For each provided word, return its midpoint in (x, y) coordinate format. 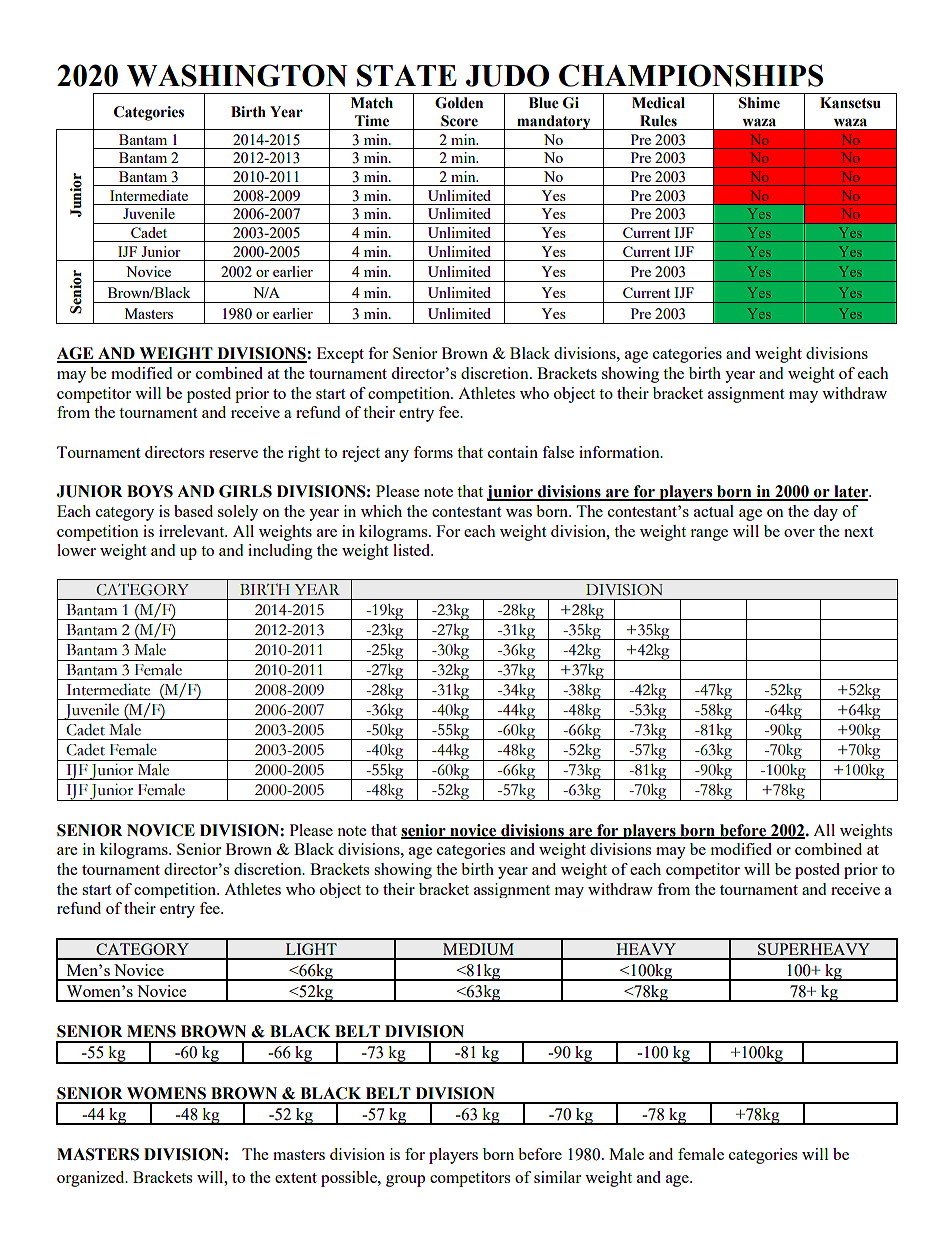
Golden (459, 103)
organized (92, 1179)
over (799, 533)
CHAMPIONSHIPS (691, 75)
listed (413, 550)
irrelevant (193, 531)
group (405, 1181)
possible (350, 1179)
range (709, 535)
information (620, 452)
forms (433, 452)
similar (557, 1177)
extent (296, 1178)
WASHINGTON (237, 75)
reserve (233, 454)
